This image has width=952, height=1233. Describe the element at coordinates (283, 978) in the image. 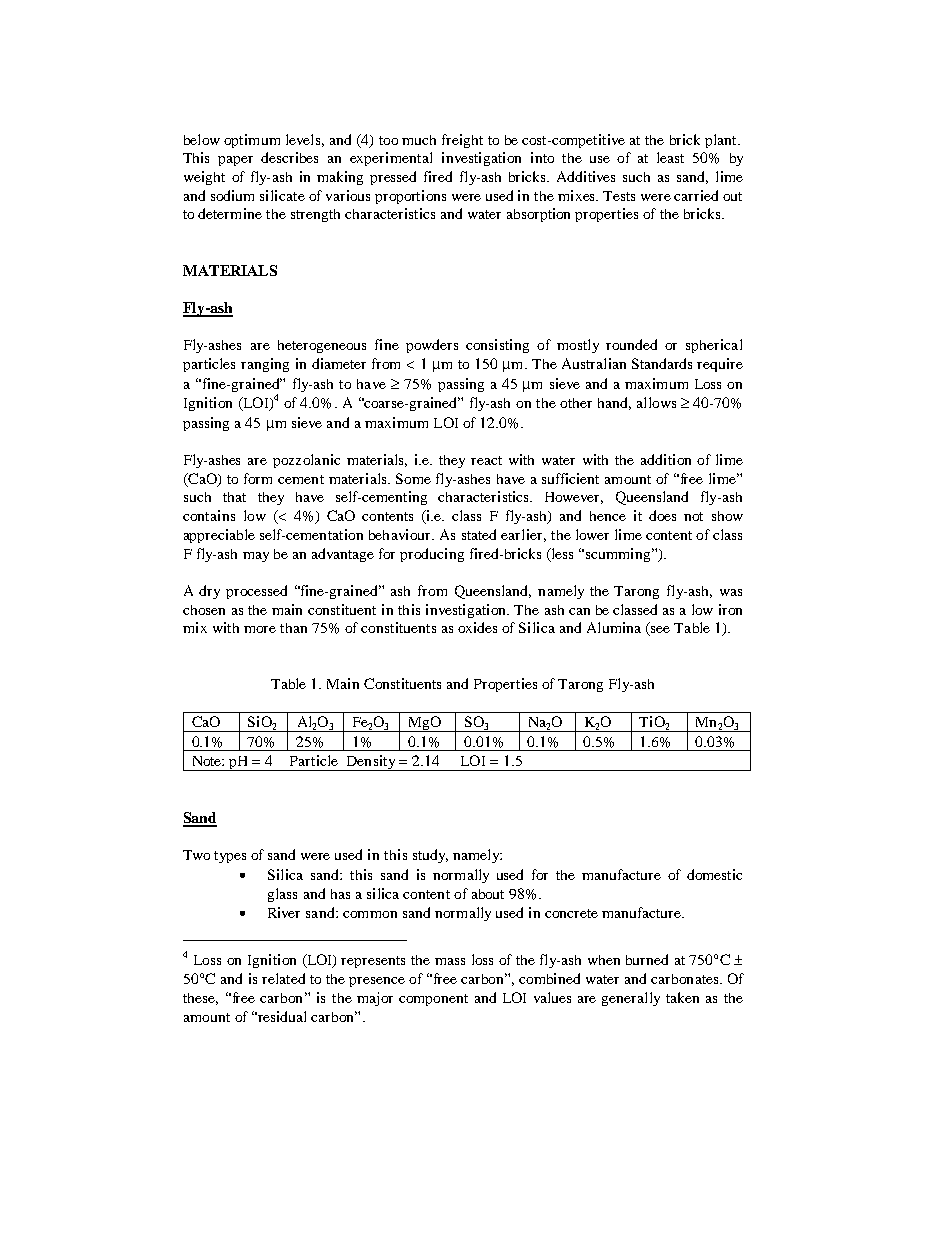

I see `related` at that location.
